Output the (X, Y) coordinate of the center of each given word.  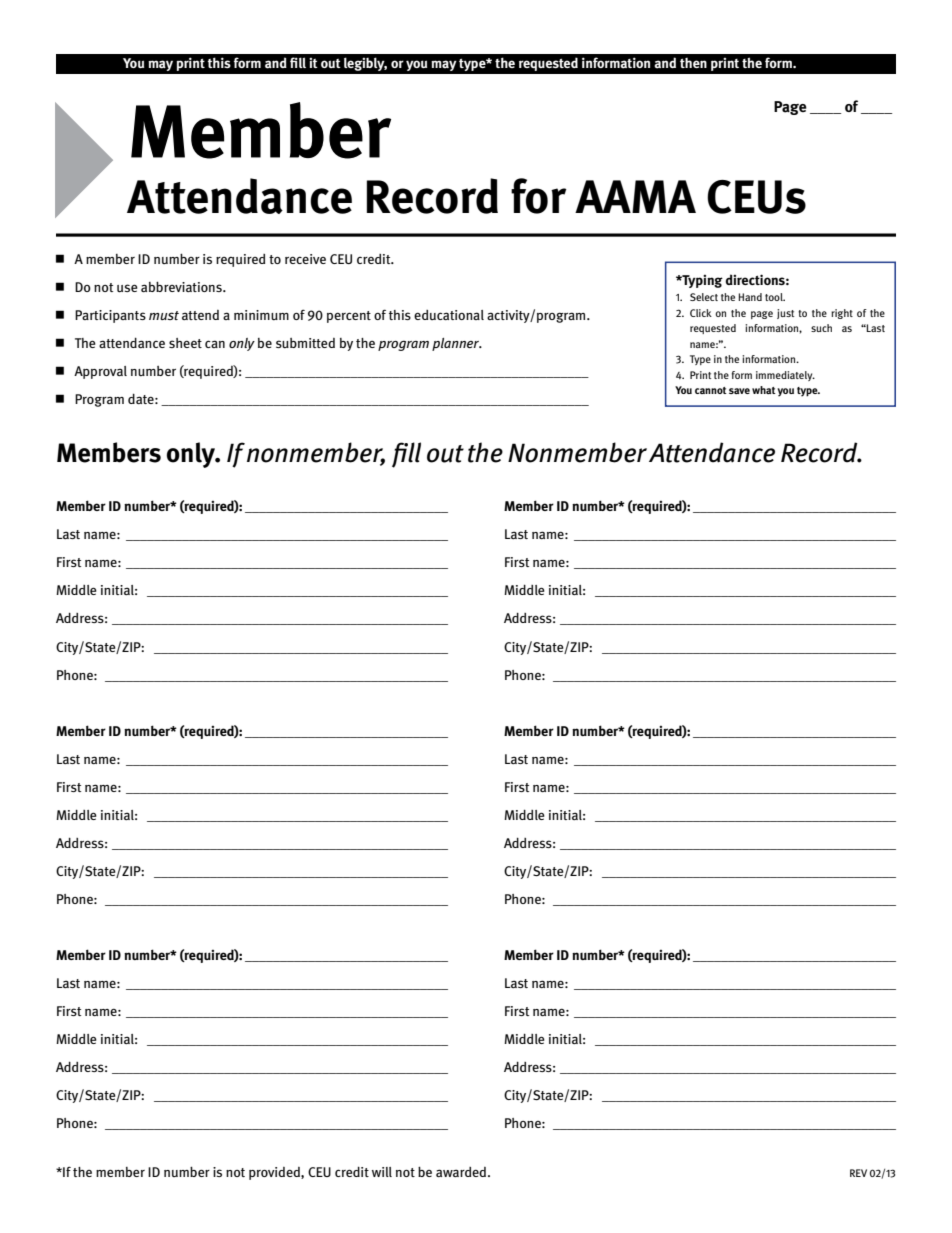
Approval (100, 372)
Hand (750, 297)
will (382, 1172)
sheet (185, 343)
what (764, 390)
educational (449, 315)
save (739, 391)
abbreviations (182, 287)
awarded (462, 1172)
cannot (711, 390)
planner (457, 344)
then (693, 63)
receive (305, 259)
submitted (305, 343)
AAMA (635, 196)
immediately (785, 376)
